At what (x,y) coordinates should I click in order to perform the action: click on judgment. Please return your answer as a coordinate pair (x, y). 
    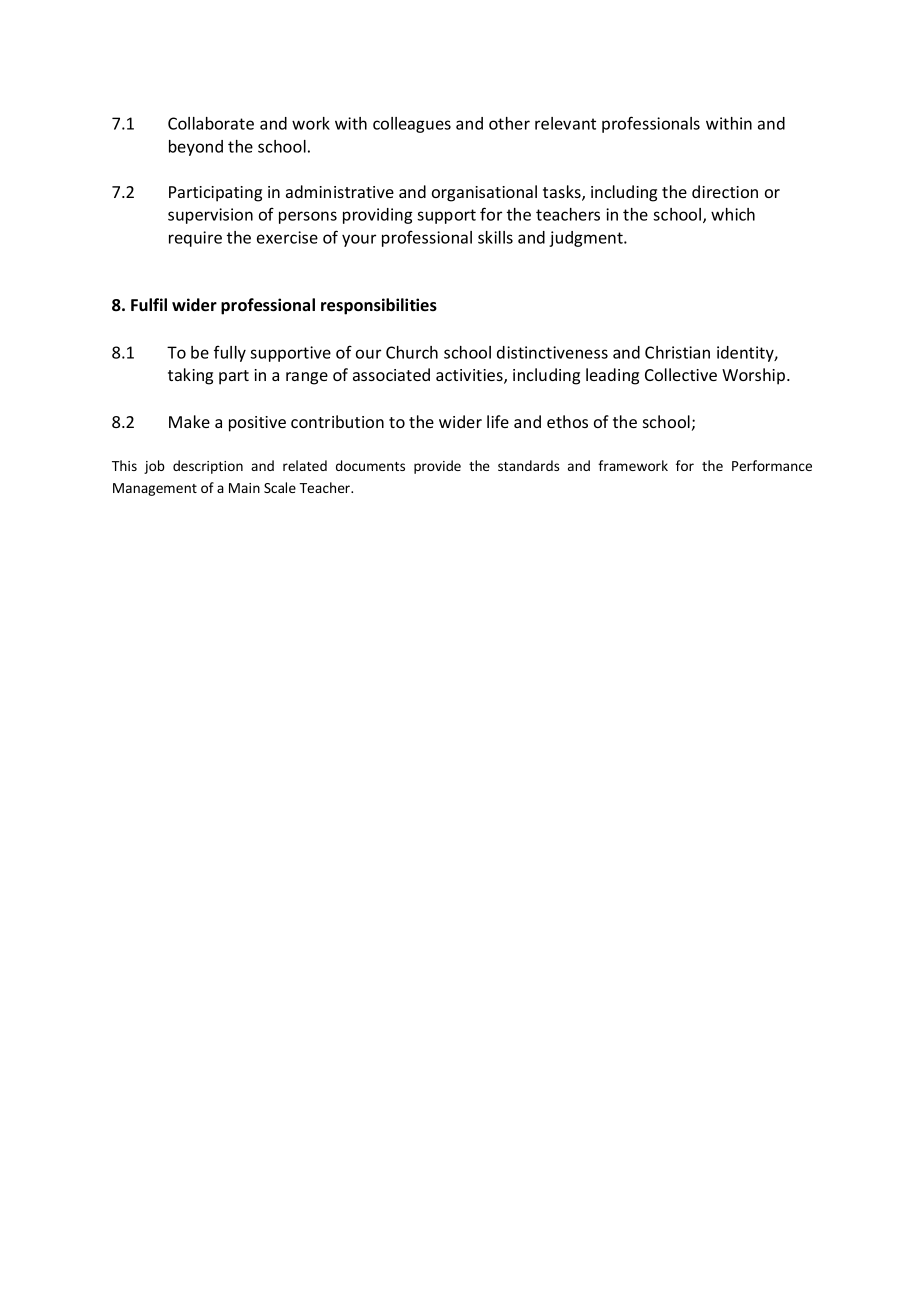
    Looking at the image, I should click on (587, 239).
